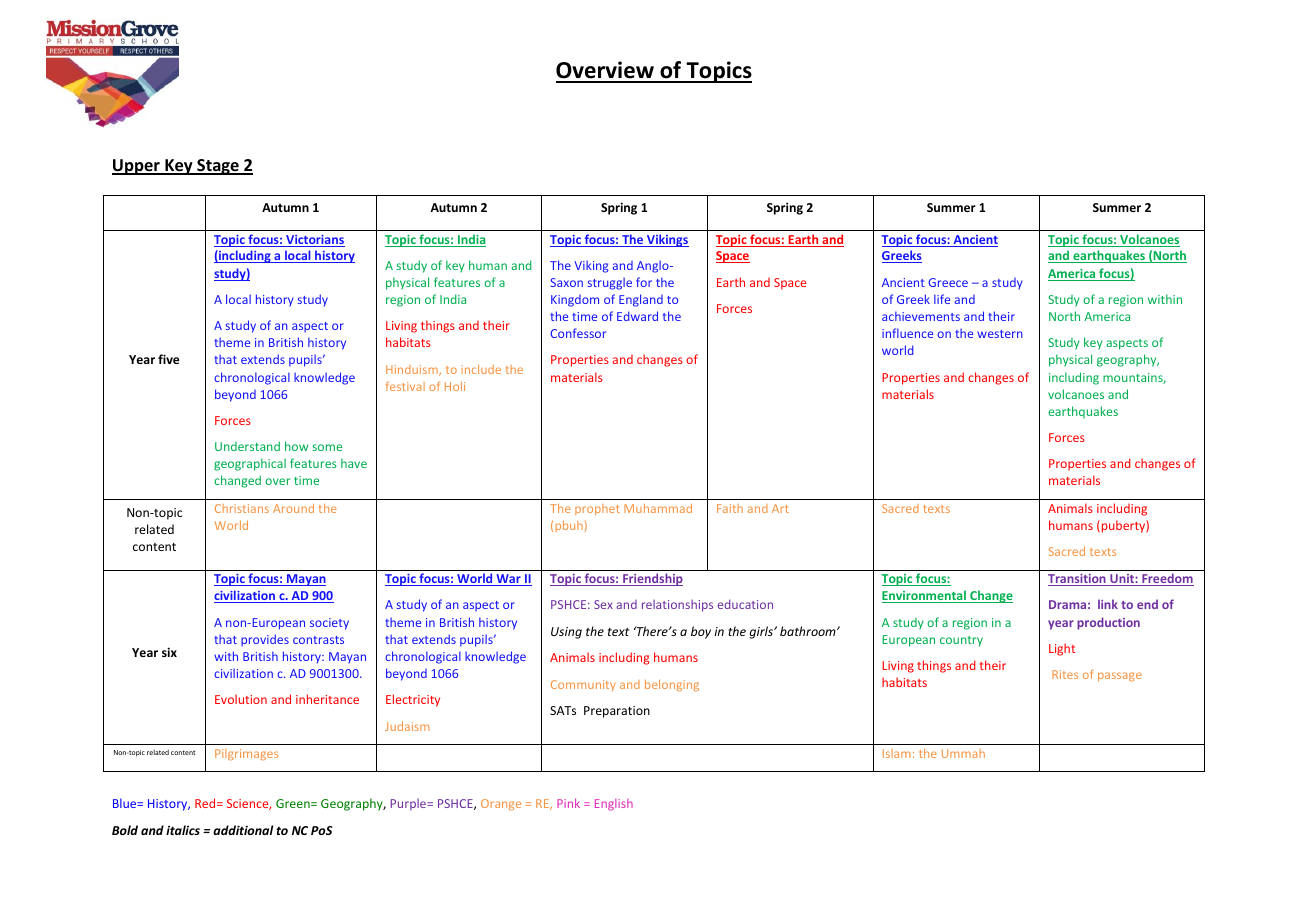 This screenshot has width=1308, height=924. Describe the element at coordinates (948, 282) in the screenshot. I see `Greece` at that location.
